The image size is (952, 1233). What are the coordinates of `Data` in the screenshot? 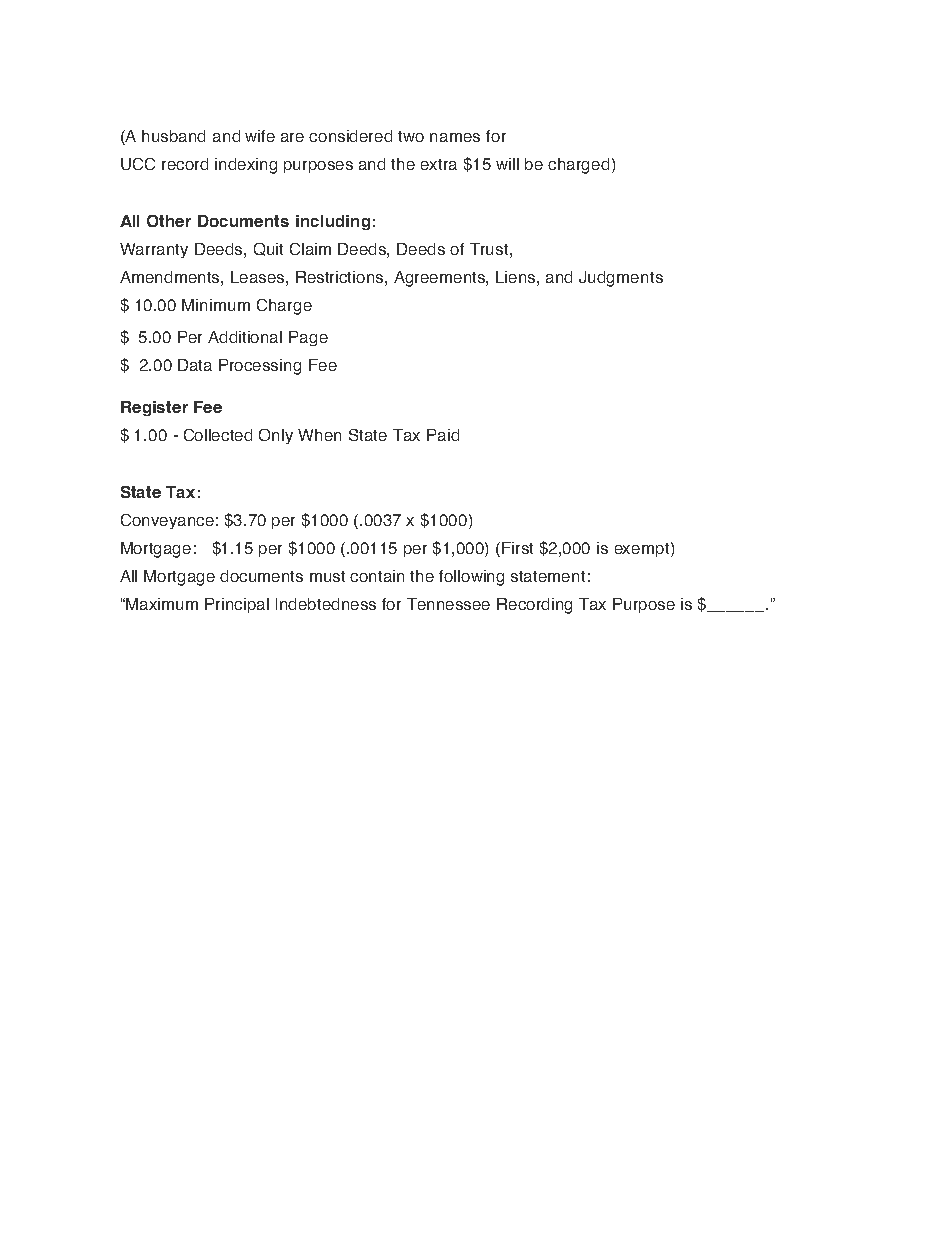 It's located at (195, 365).
